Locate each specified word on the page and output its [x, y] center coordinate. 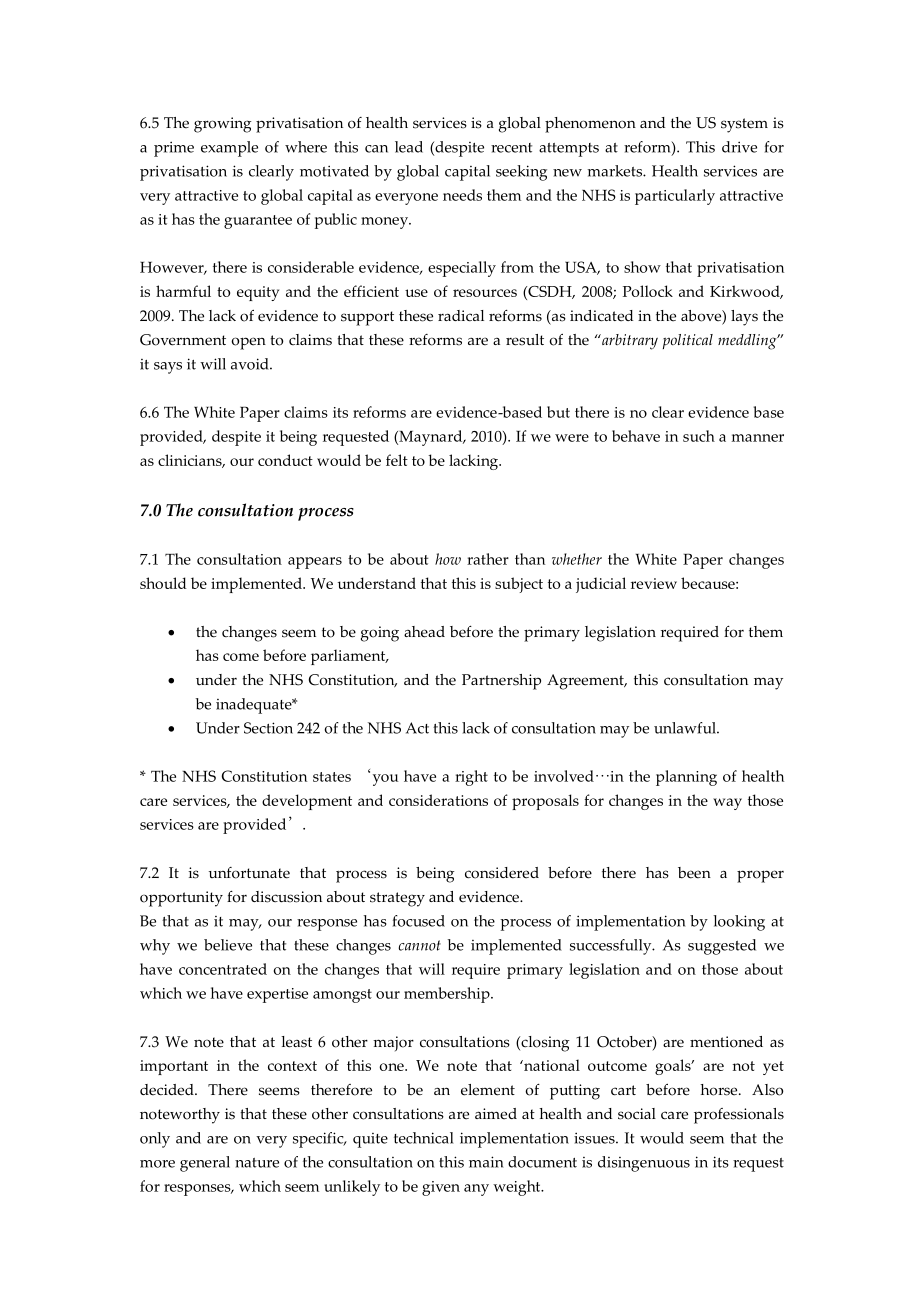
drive [739, 147]
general [205, 1164]
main [486, 1162]
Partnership [501, 682]
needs [462, 195]
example [229, 149]
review [654, 583]
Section [268, 728]
